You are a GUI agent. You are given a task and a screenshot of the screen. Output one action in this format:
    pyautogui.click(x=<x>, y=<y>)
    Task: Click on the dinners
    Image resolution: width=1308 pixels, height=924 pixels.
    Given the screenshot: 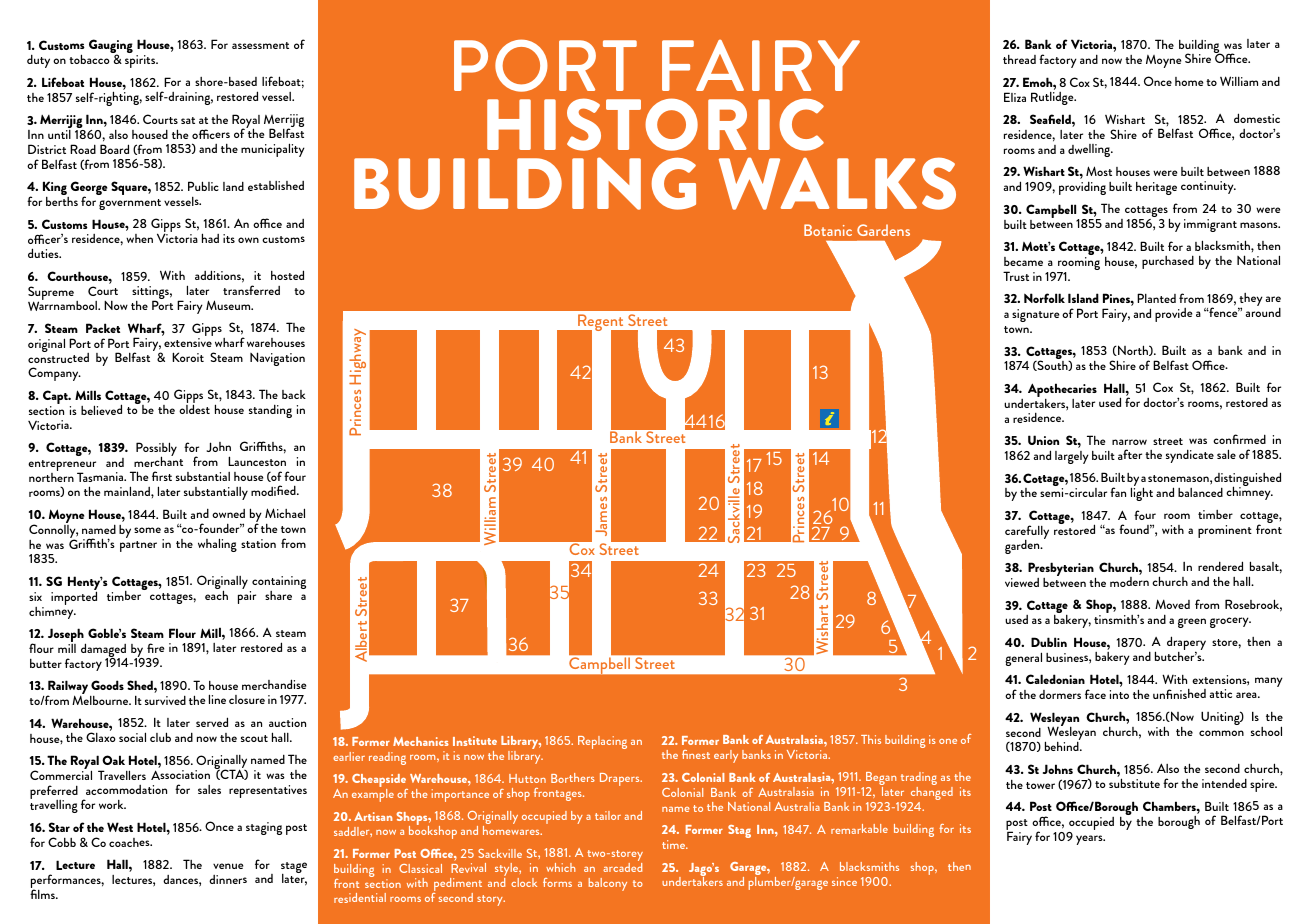 What is the action you would take?
    pyautogui.click(x=228, y=879)
